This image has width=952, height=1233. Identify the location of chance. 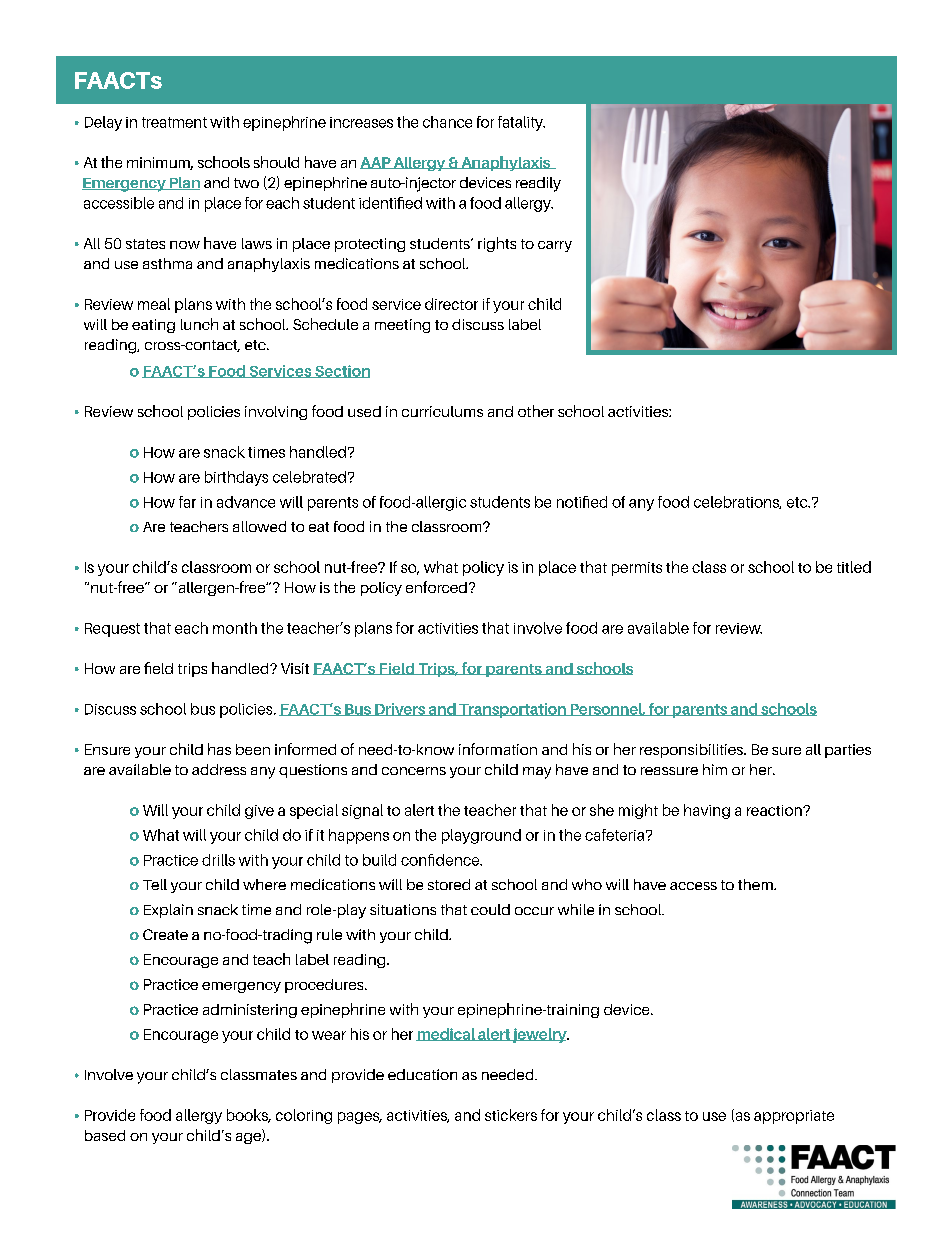
(447, 122).
